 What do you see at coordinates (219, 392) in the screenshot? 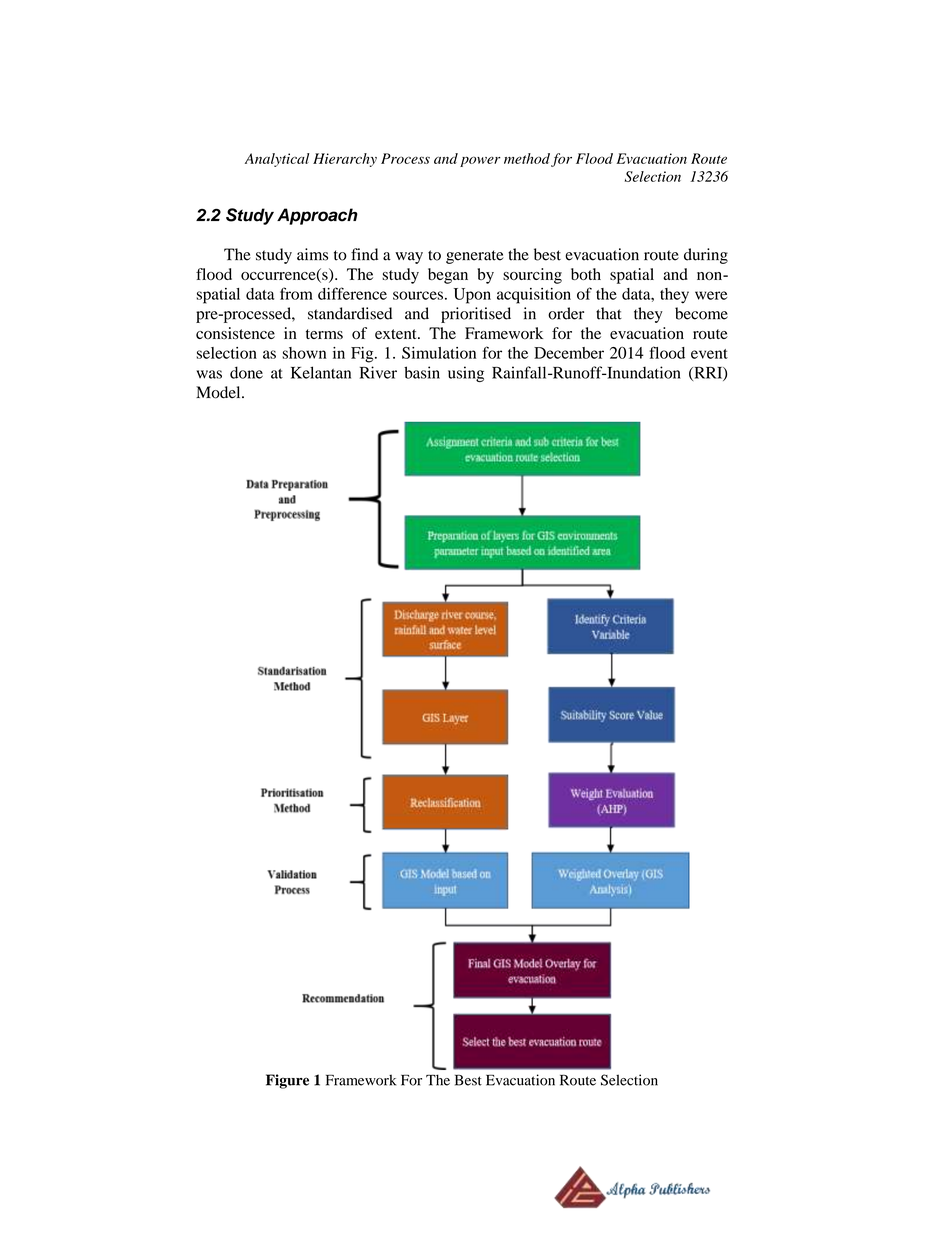
I see `Model` at bounding box center [219, 392].
